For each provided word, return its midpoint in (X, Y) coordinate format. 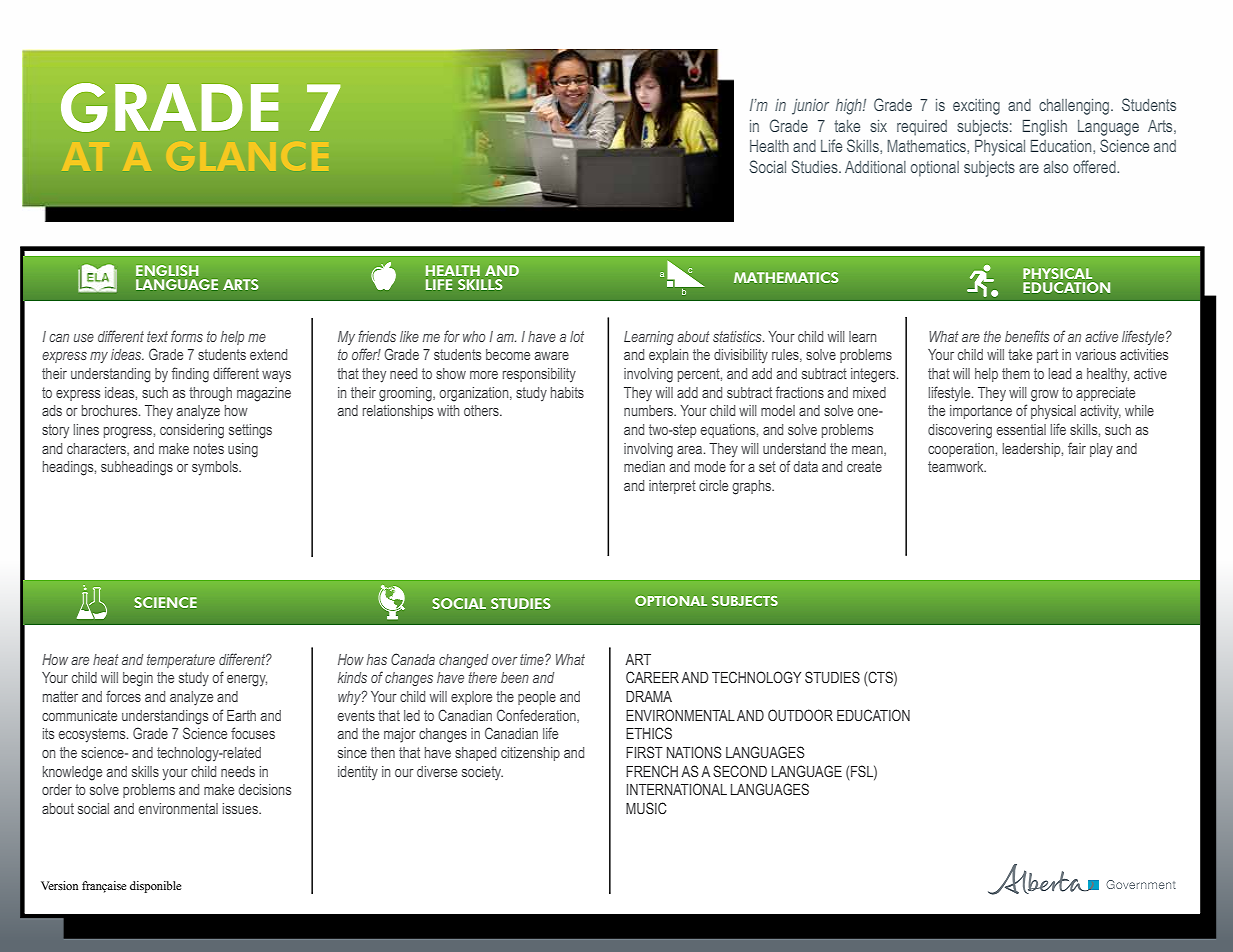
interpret (672, 487)
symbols (216, 468)
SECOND (740, 771)
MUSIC (646, 808)
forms (187, 336)
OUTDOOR (800, 715)
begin (138, 679)
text (157, 336)
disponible (155, 887)
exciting (976, 107)
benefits (1027, 336)
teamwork (957, 466)
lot (577, 336)
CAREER (652, 677)
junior (810, 107)
